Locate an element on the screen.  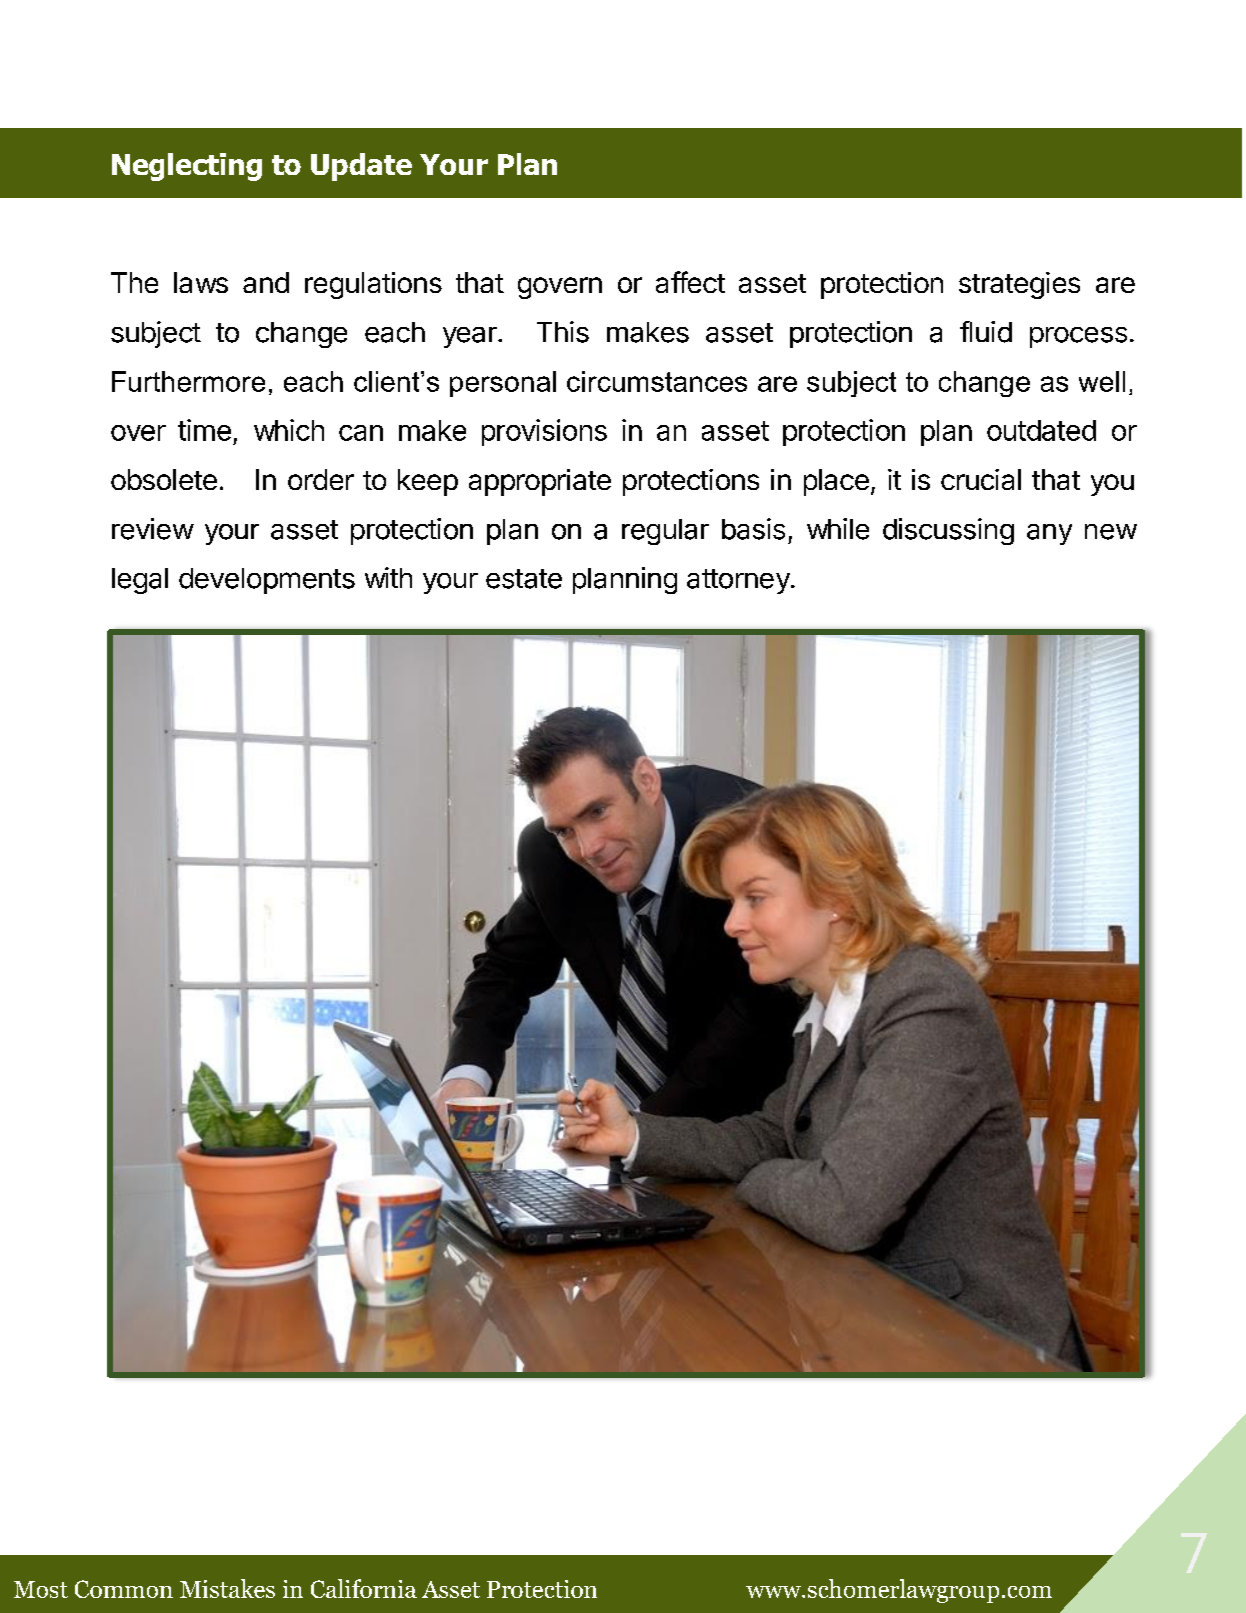
estate is located at coordinates (524, 579).
